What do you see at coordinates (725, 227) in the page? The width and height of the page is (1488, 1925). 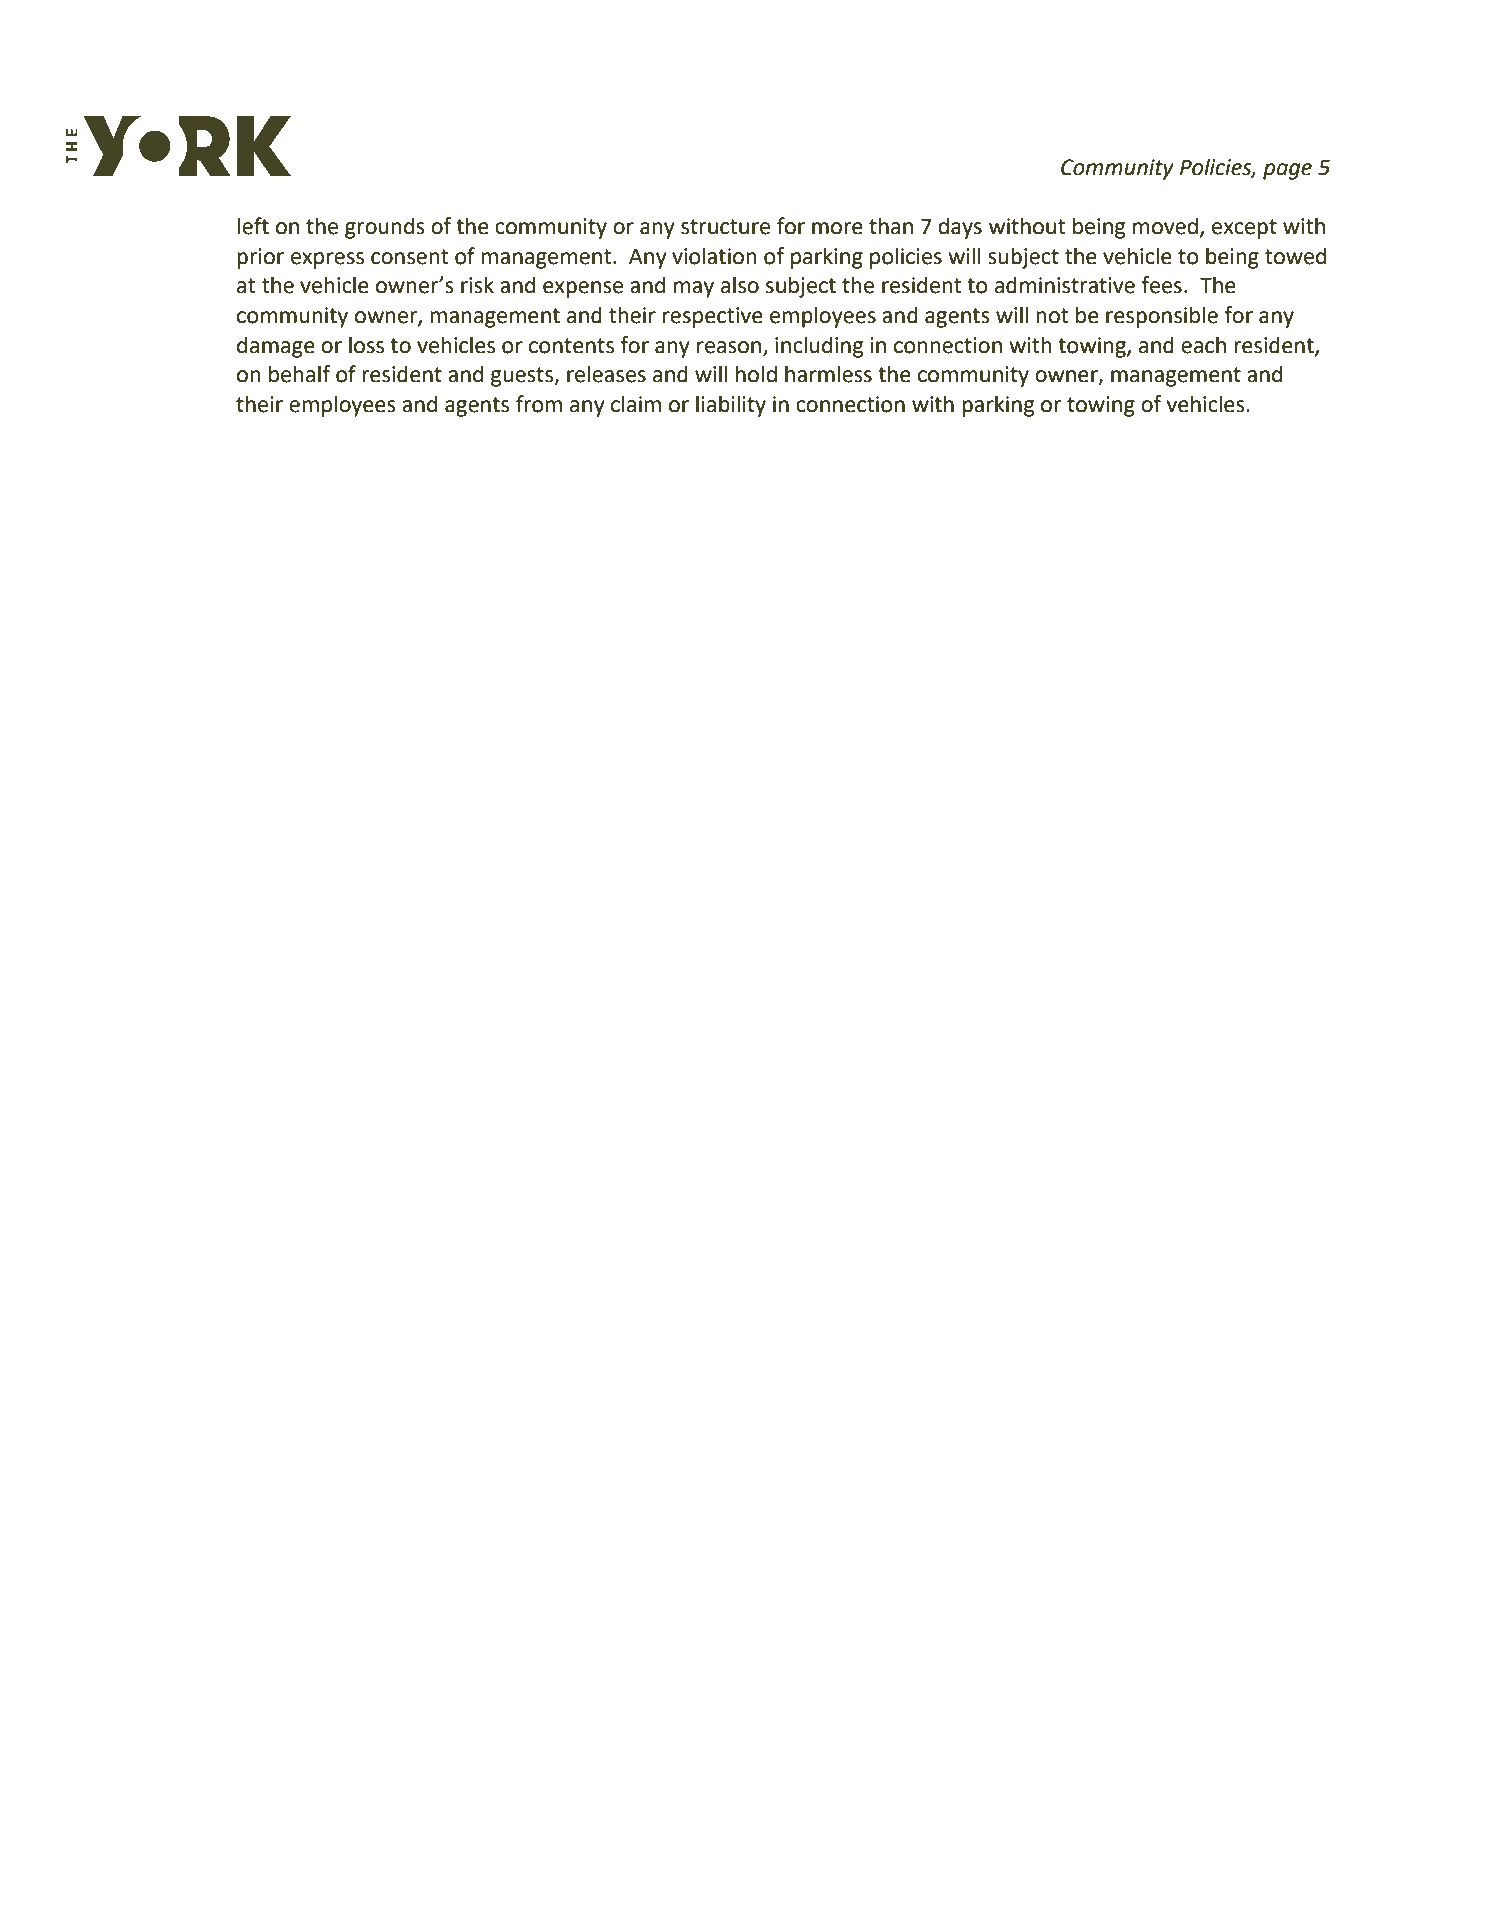 I see `structure` at bounding box center [725, 227].
